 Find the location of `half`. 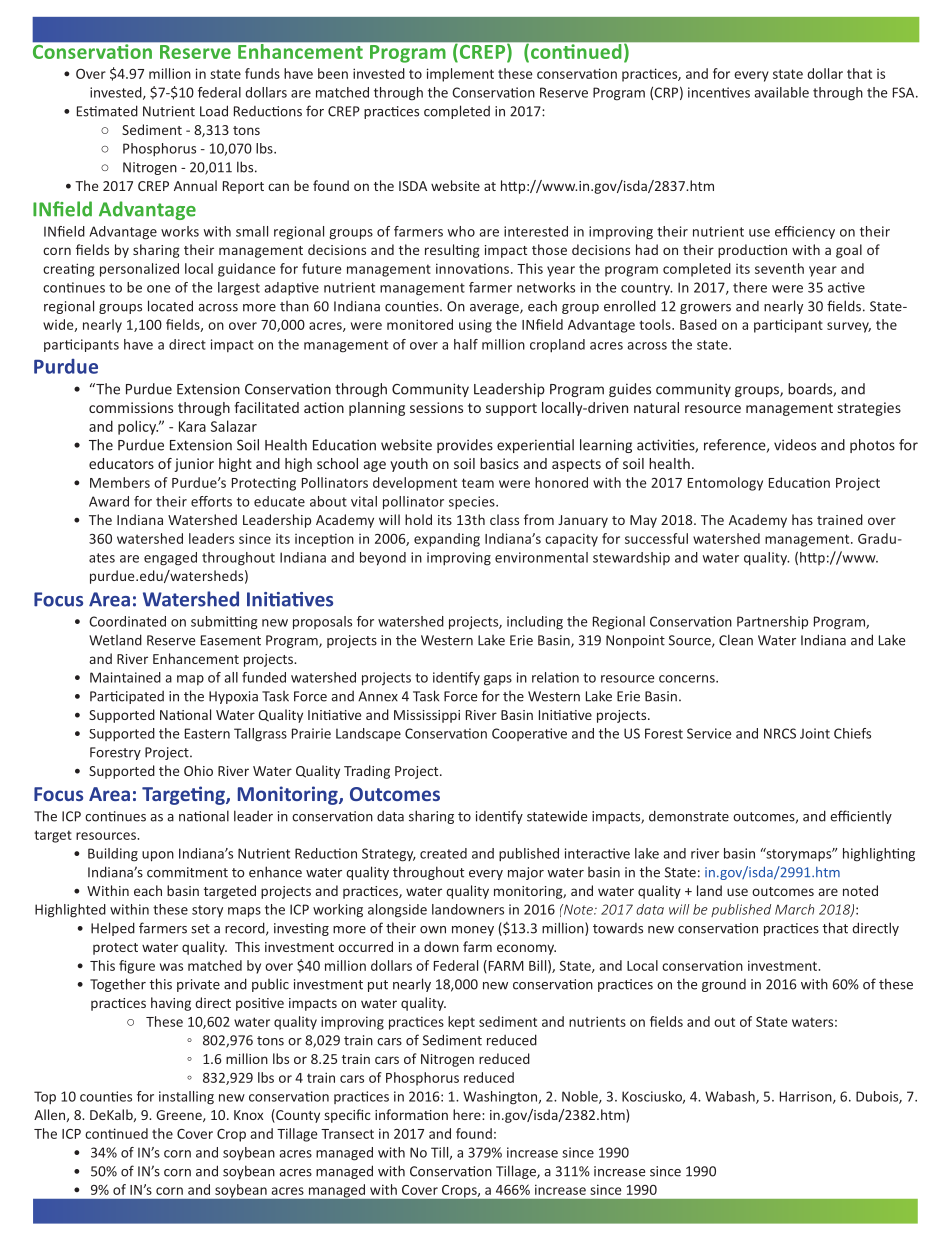

half is located at coordinates (466, 344).
